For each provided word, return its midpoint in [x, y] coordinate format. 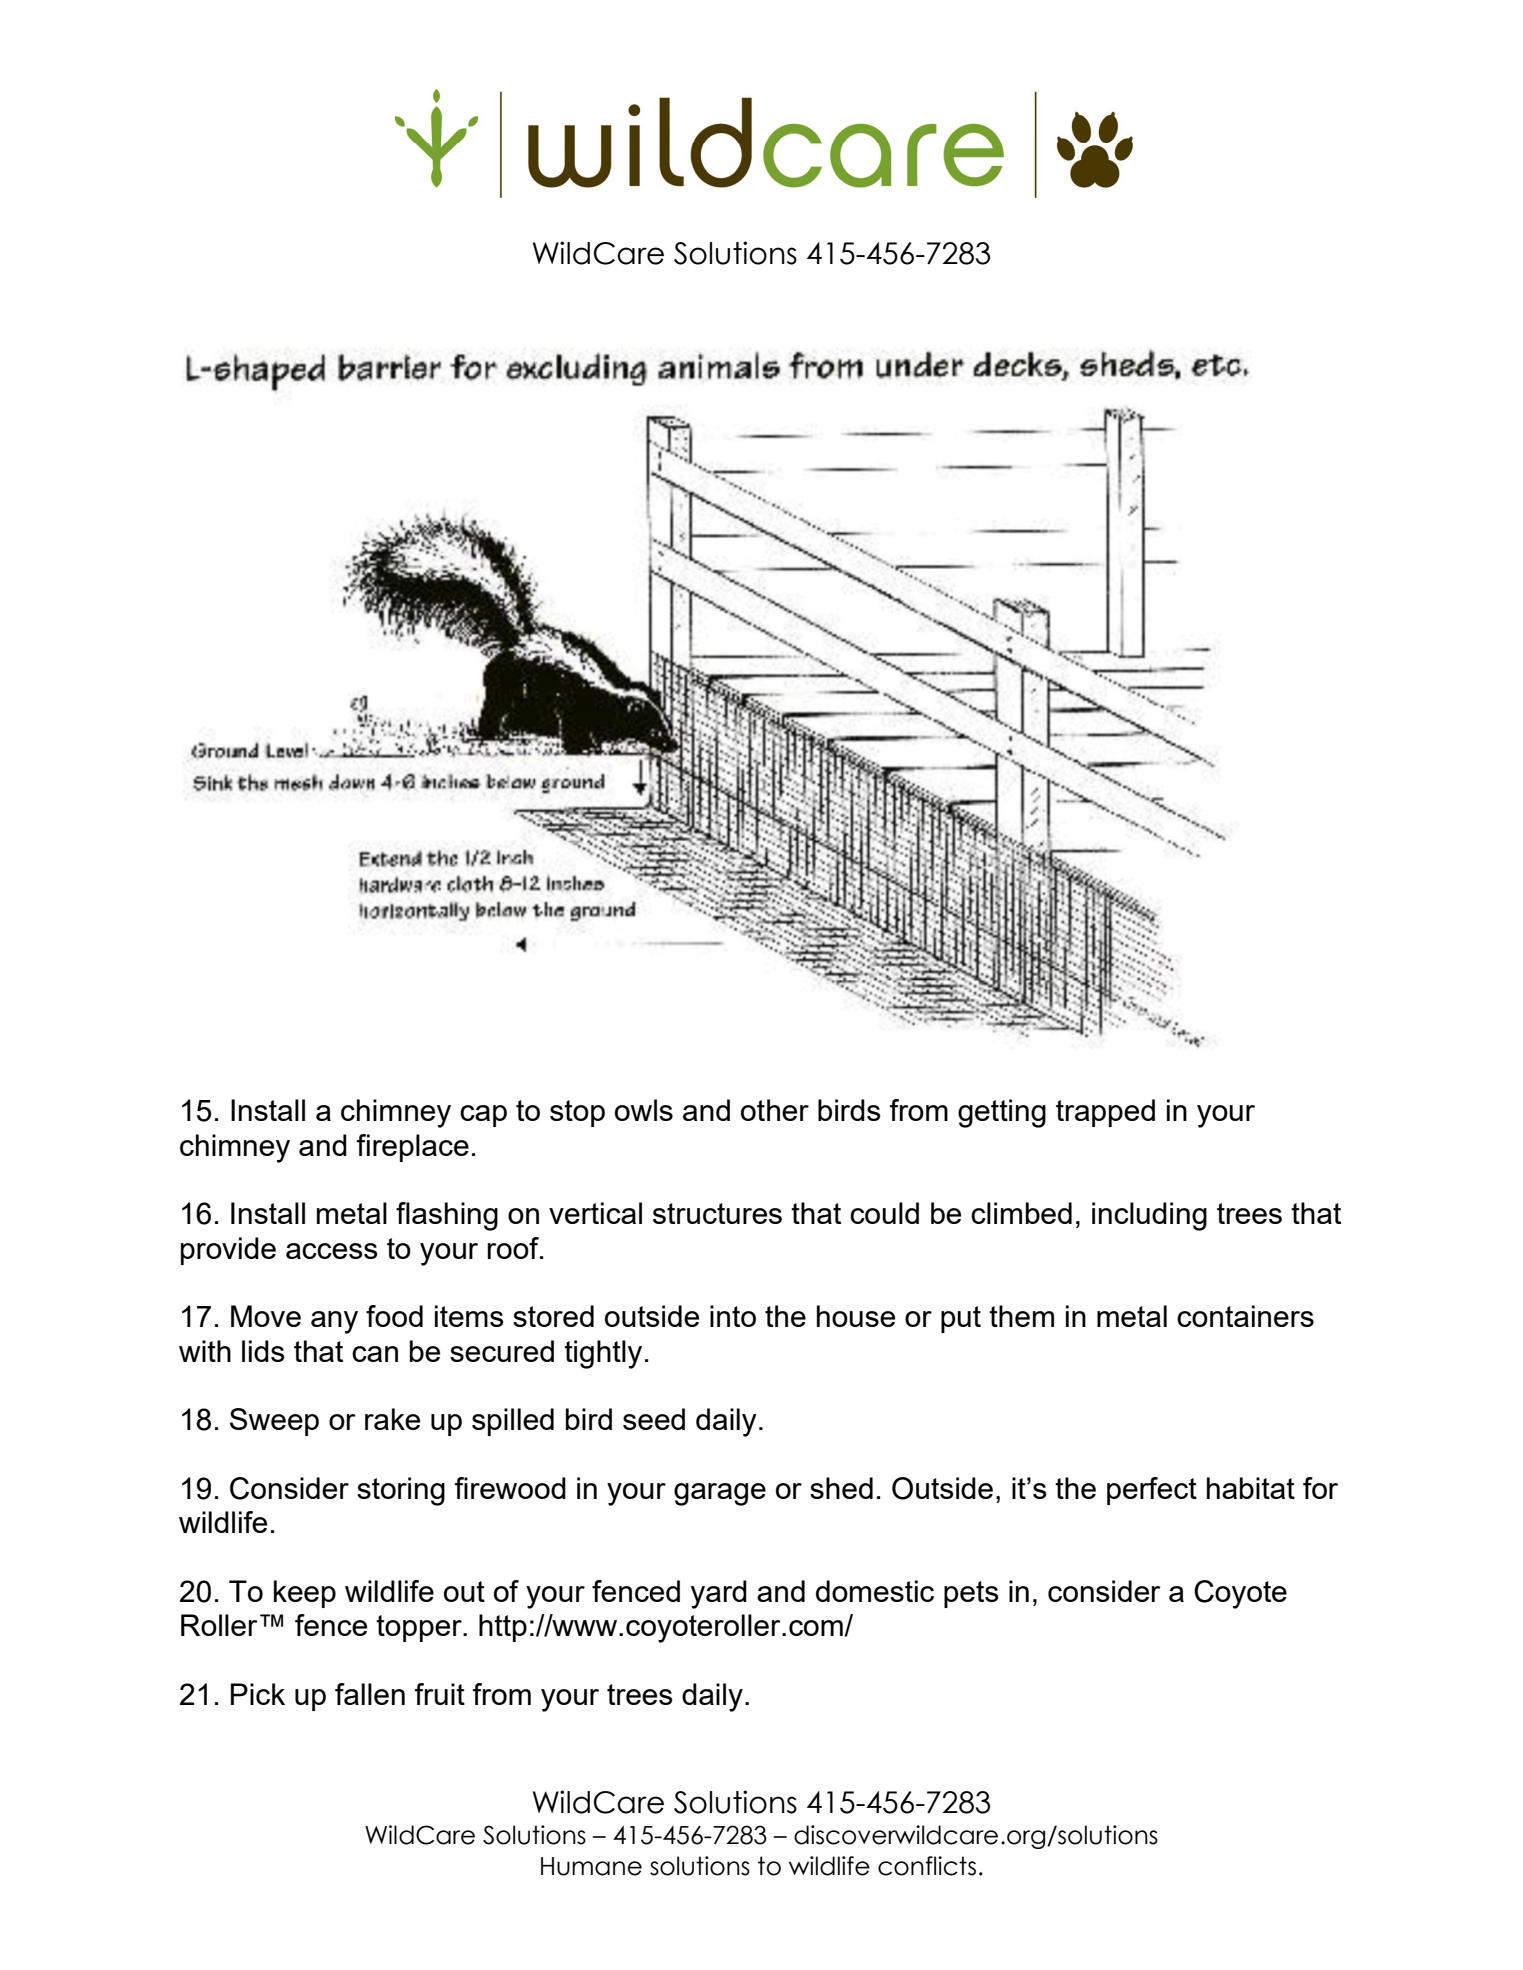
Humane [591, 1866]
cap [483, 1116]
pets [971, 1594]
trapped [1105, 1113]
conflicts [927, 1866]
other [775, 1110]
